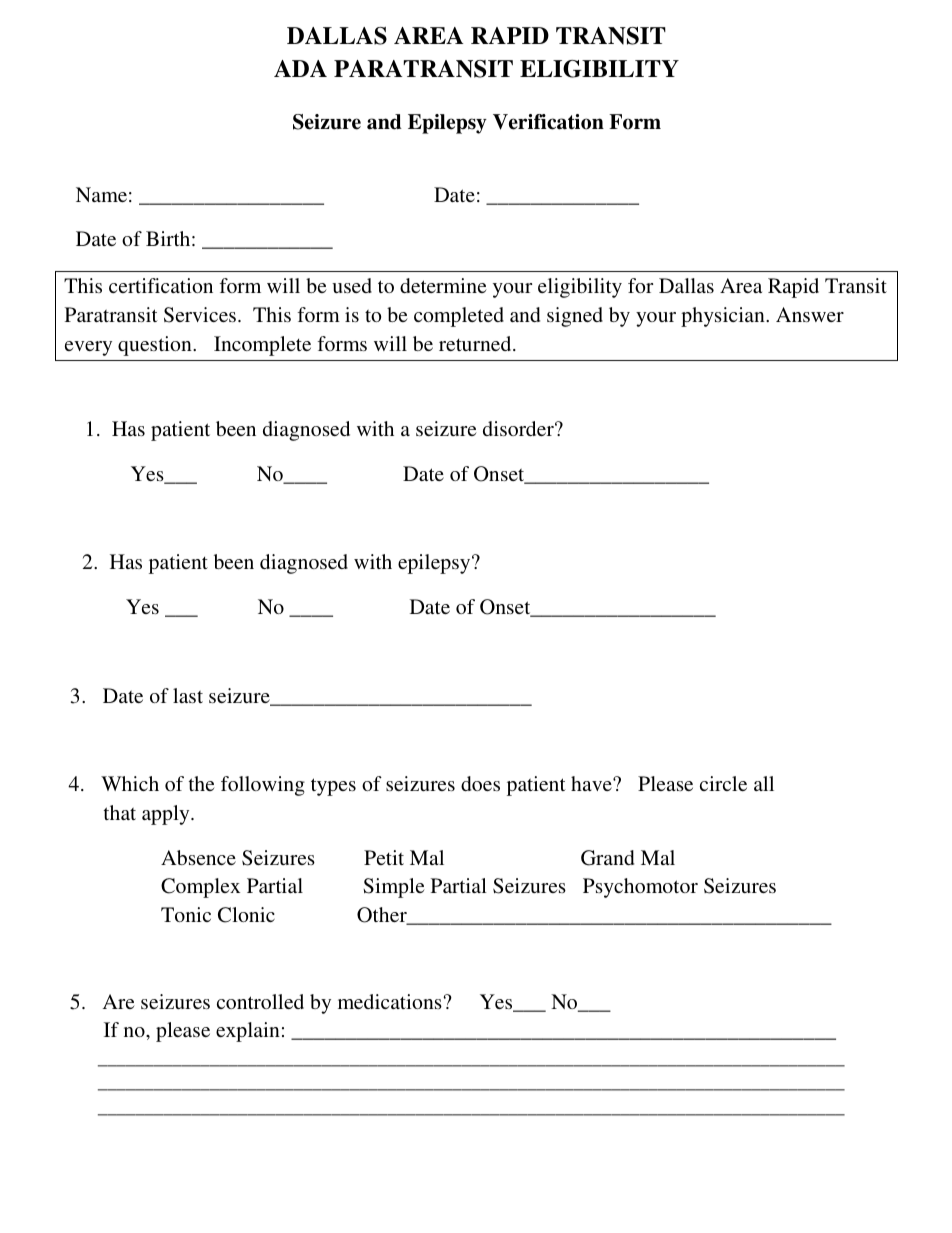  What do you see at coordinates (248, 1032) in the image?
I see `explain` at bounding box center [248, 1032].
